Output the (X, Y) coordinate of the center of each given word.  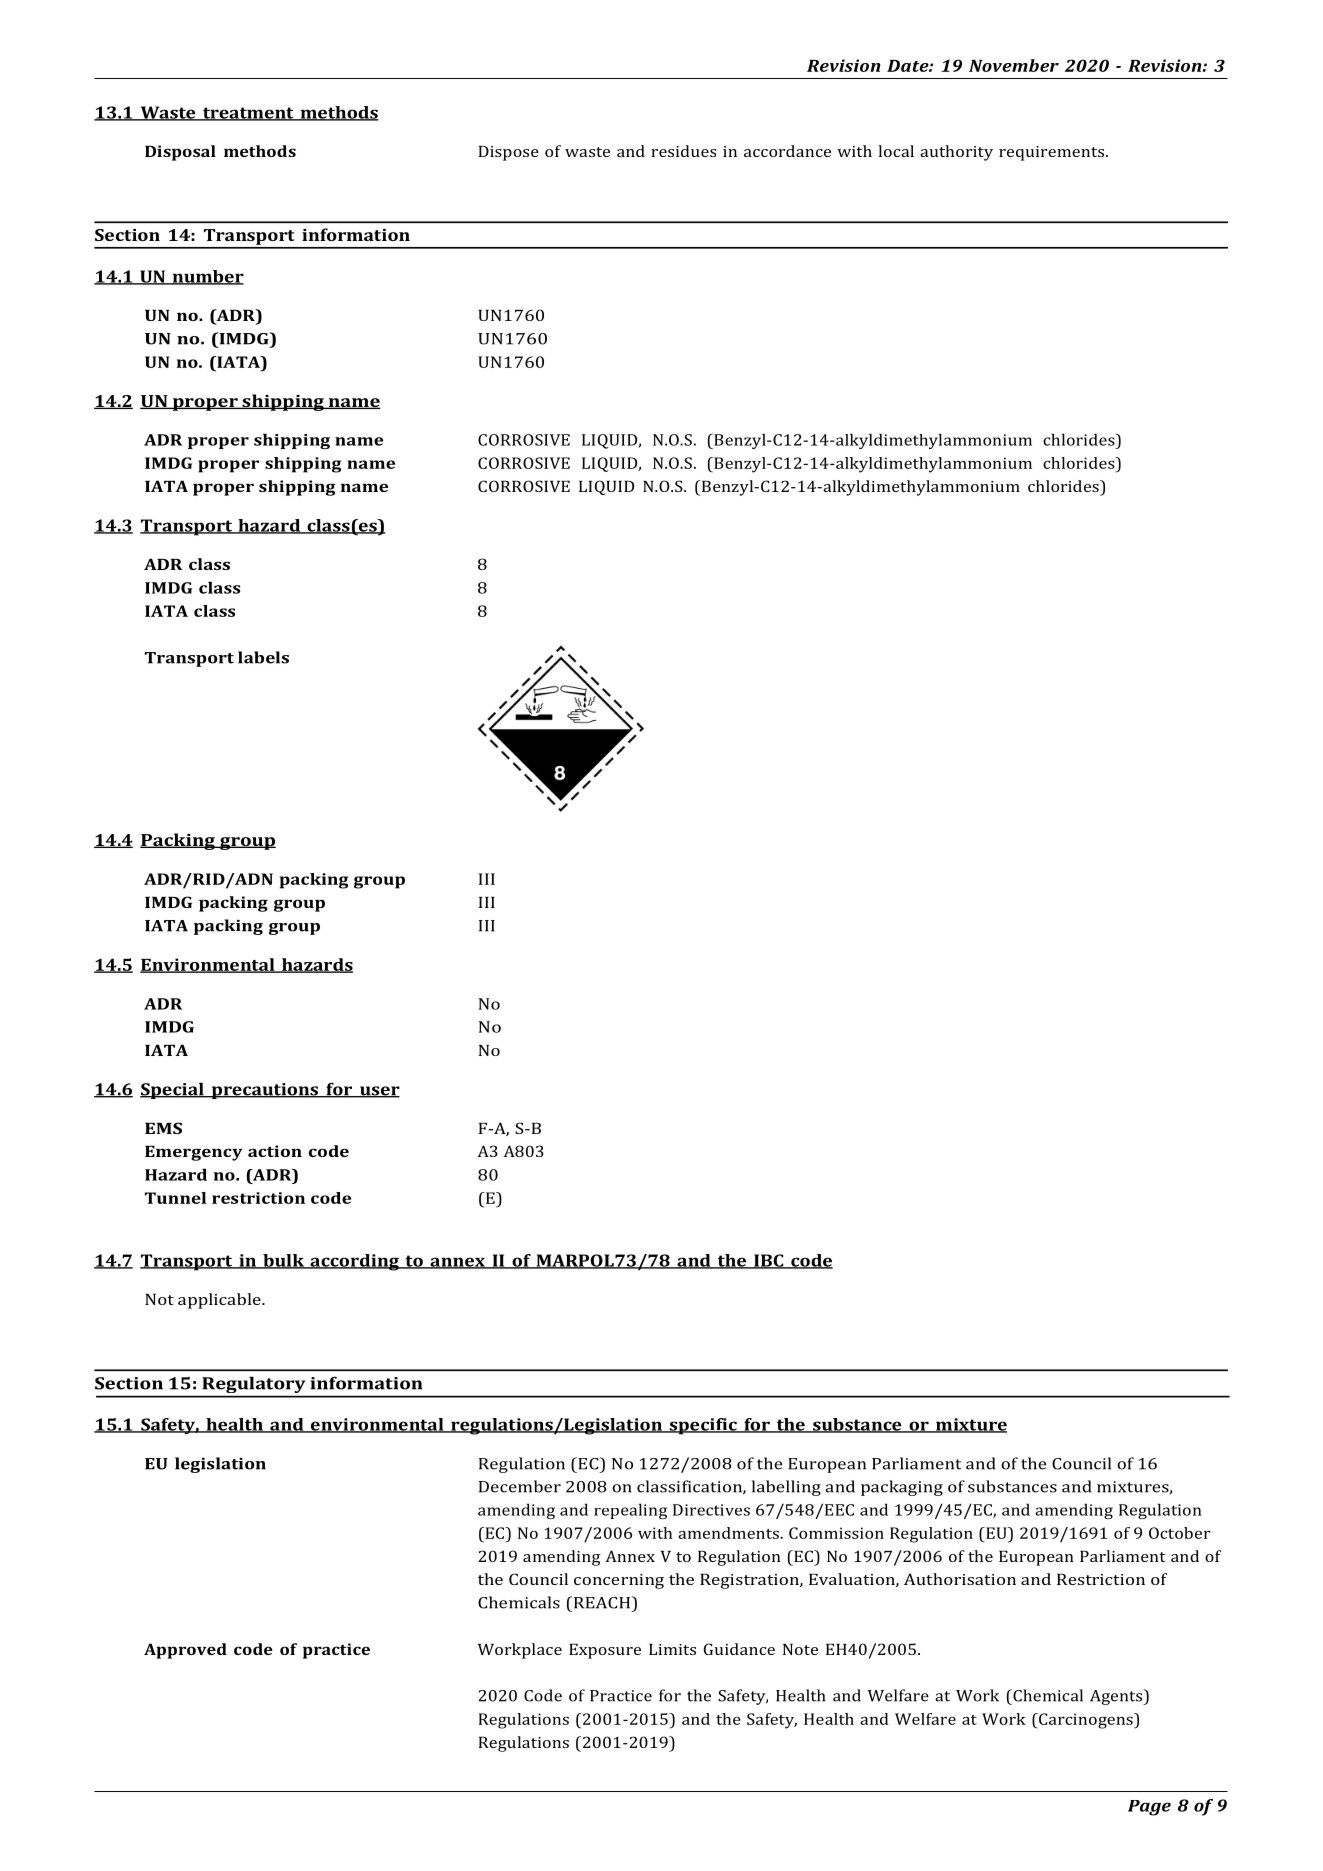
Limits (672, 1649)
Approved (185, 1651)
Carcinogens (1086, 1721)
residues (683, 151)
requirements (1053, 153)
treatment (248, 114)
